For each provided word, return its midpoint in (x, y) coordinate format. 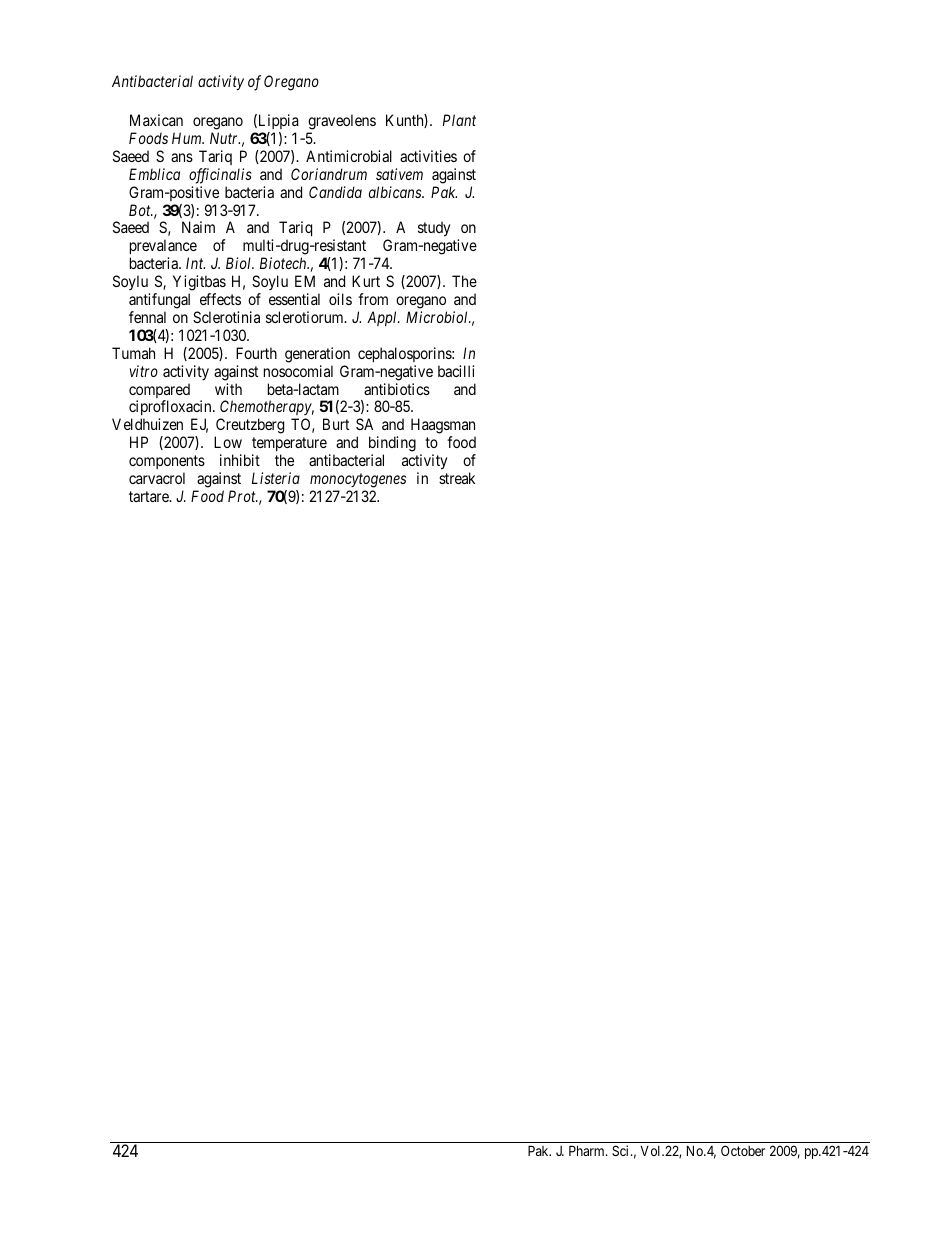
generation (317, 355)
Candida (335, 192)
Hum (188, 138)
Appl (383, 318)
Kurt (366, 281)
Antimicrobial (349, 156)
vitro (144, 371)
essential (294, 299)
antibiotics (397, 389)
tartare (150, 496)
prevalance (163, 248)
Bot (141, 210)
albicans (396, 192)
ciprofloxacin (171, 409)
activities (428, 156)
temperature (289, 446)
